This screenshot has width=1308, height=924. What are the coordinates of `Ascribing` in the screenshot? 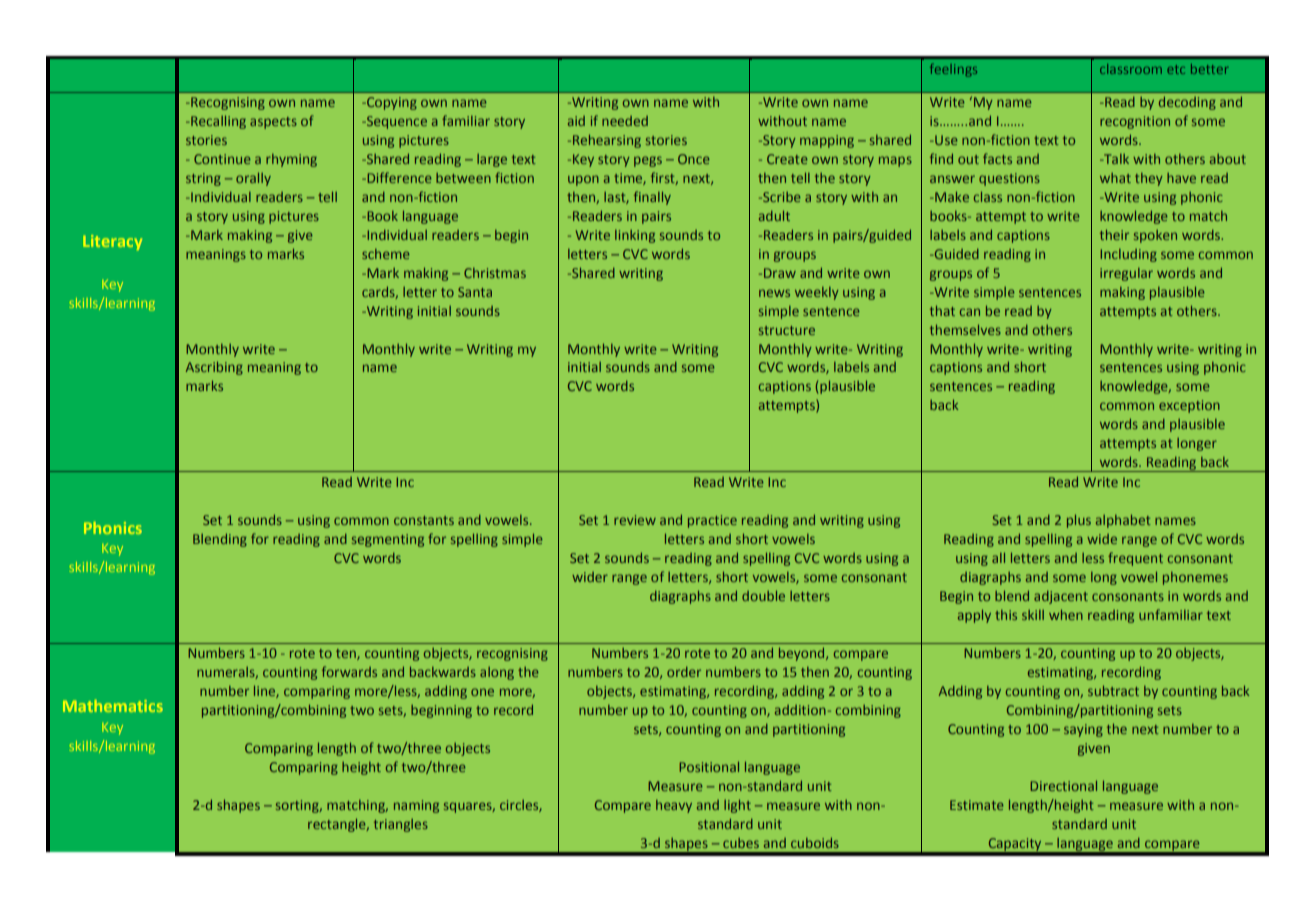 It's located at (214, 368).
